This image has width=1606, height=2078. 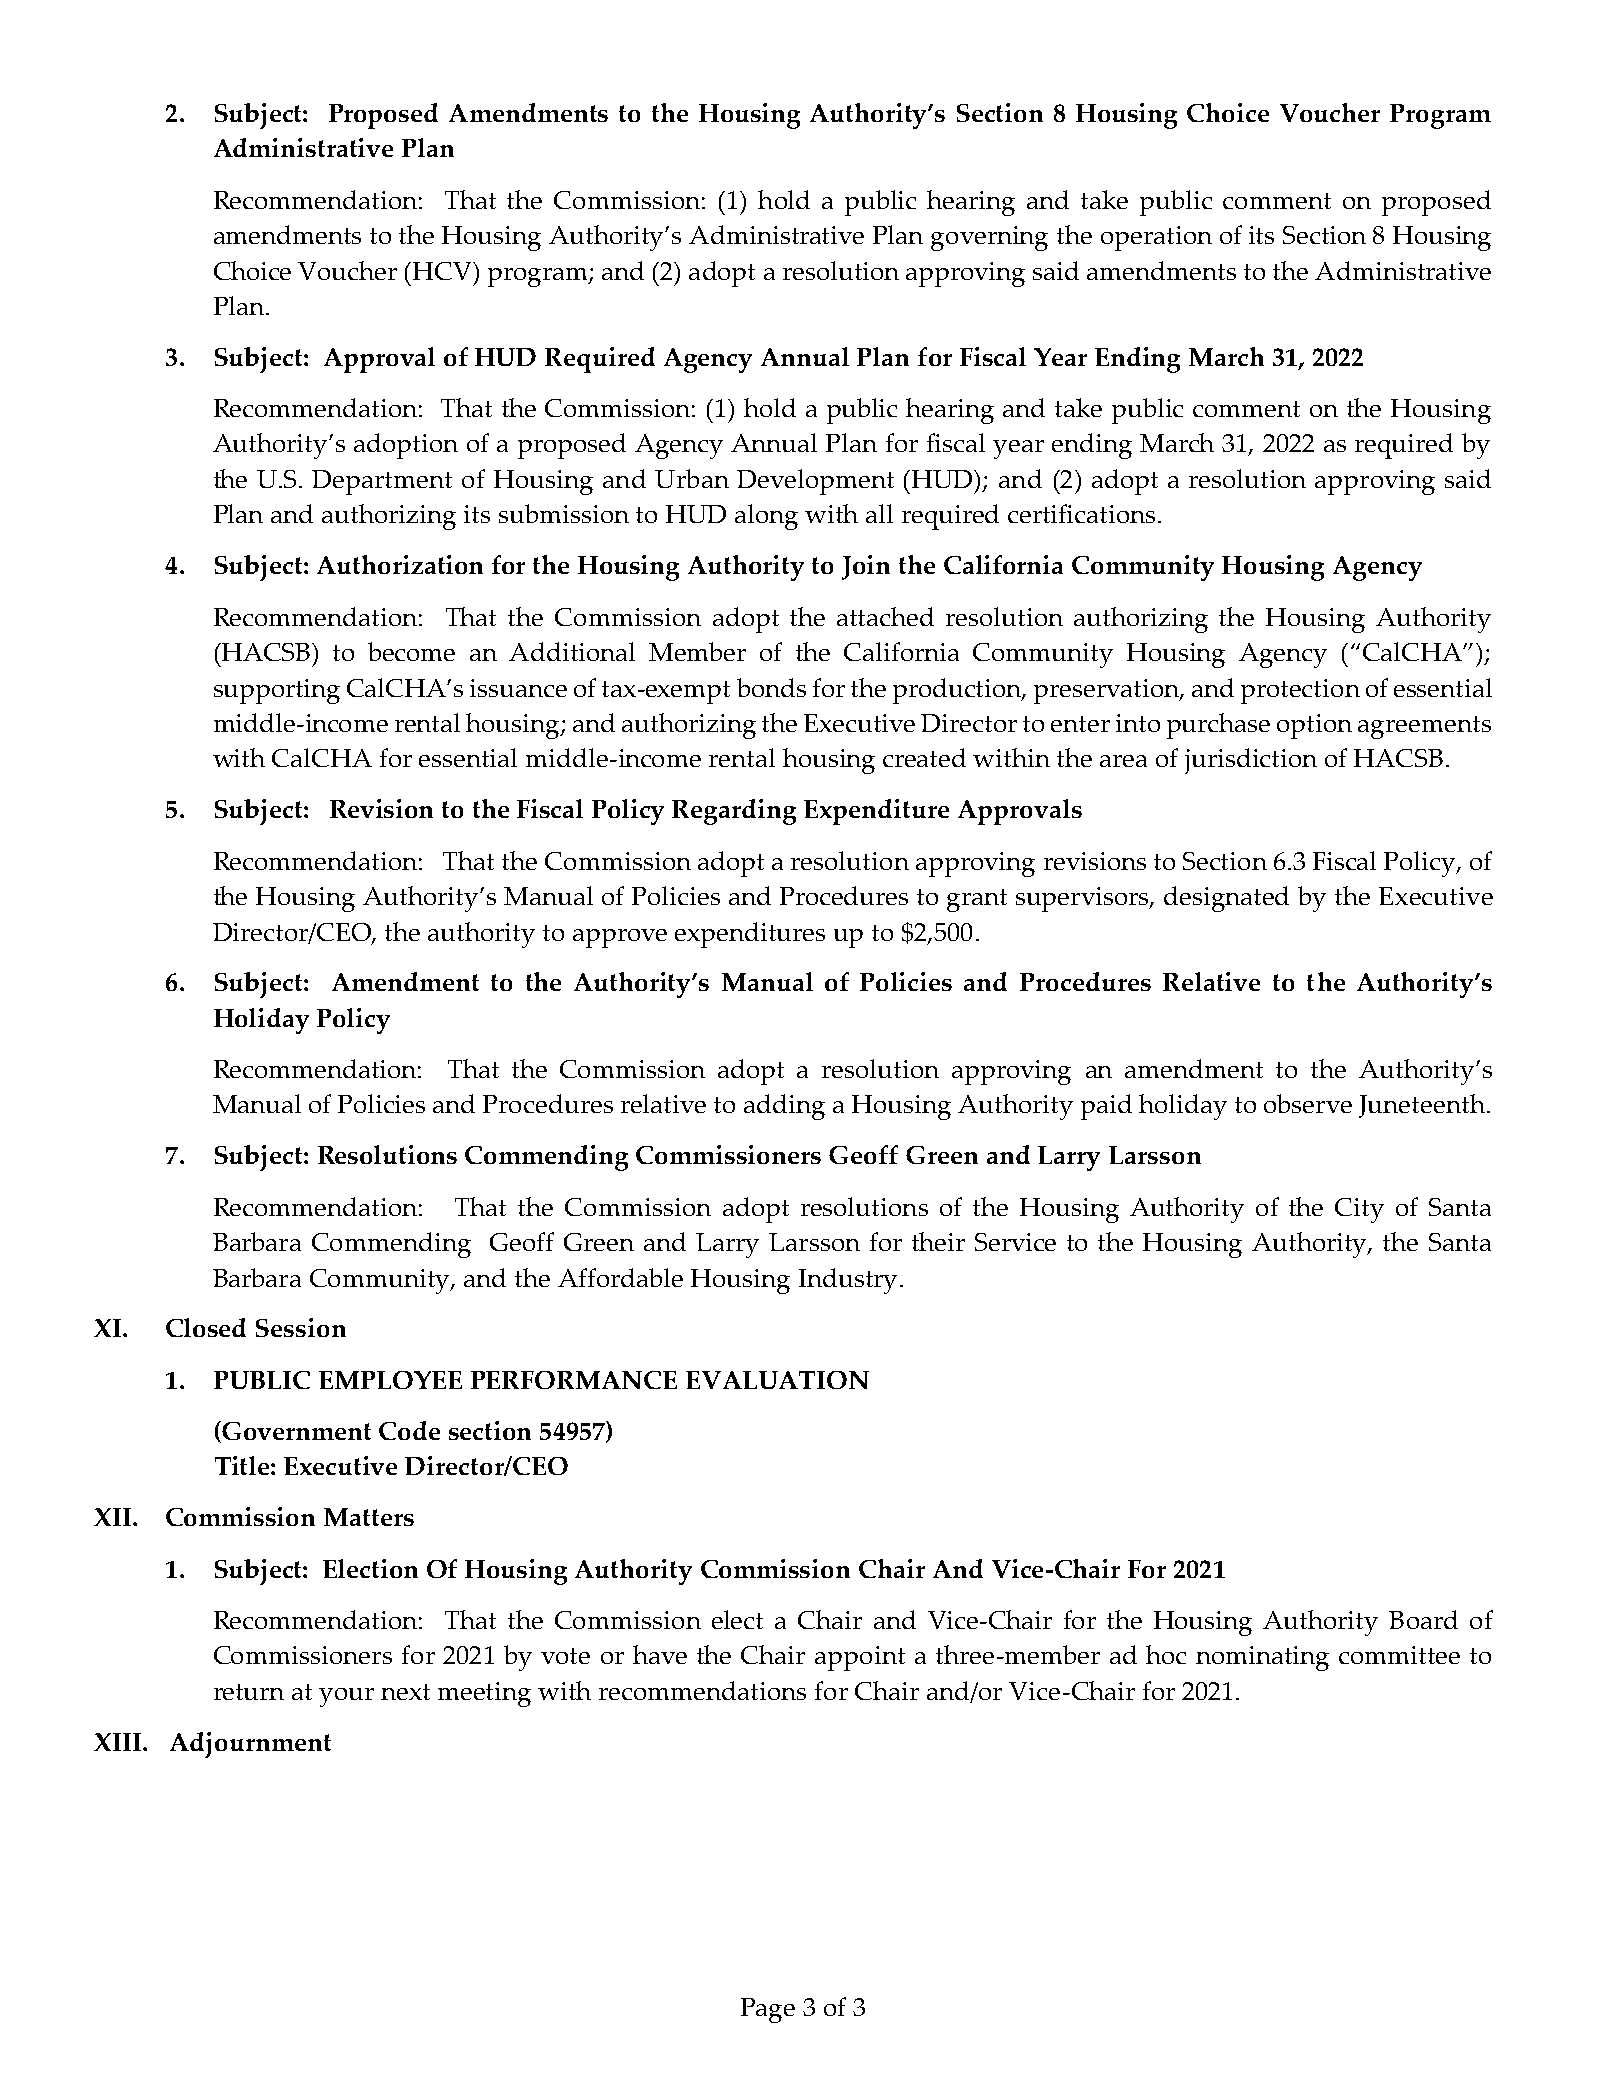 What do you see at coordinates (734, 812) in the image?
I see `Regarding` at bounding box center [734, 812].
